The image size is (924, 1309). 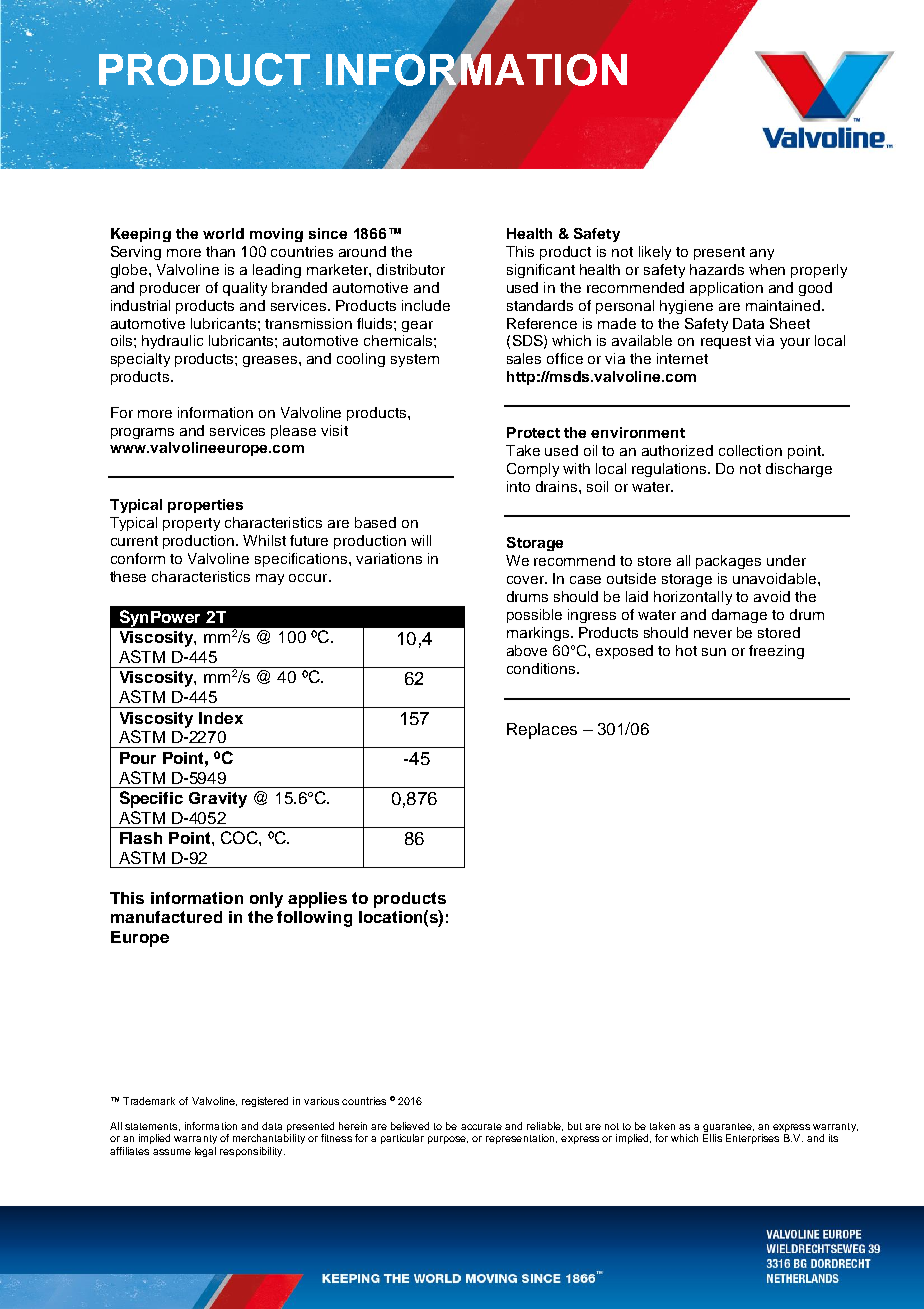 I want to click on COC, so click(x=240, y=837).
